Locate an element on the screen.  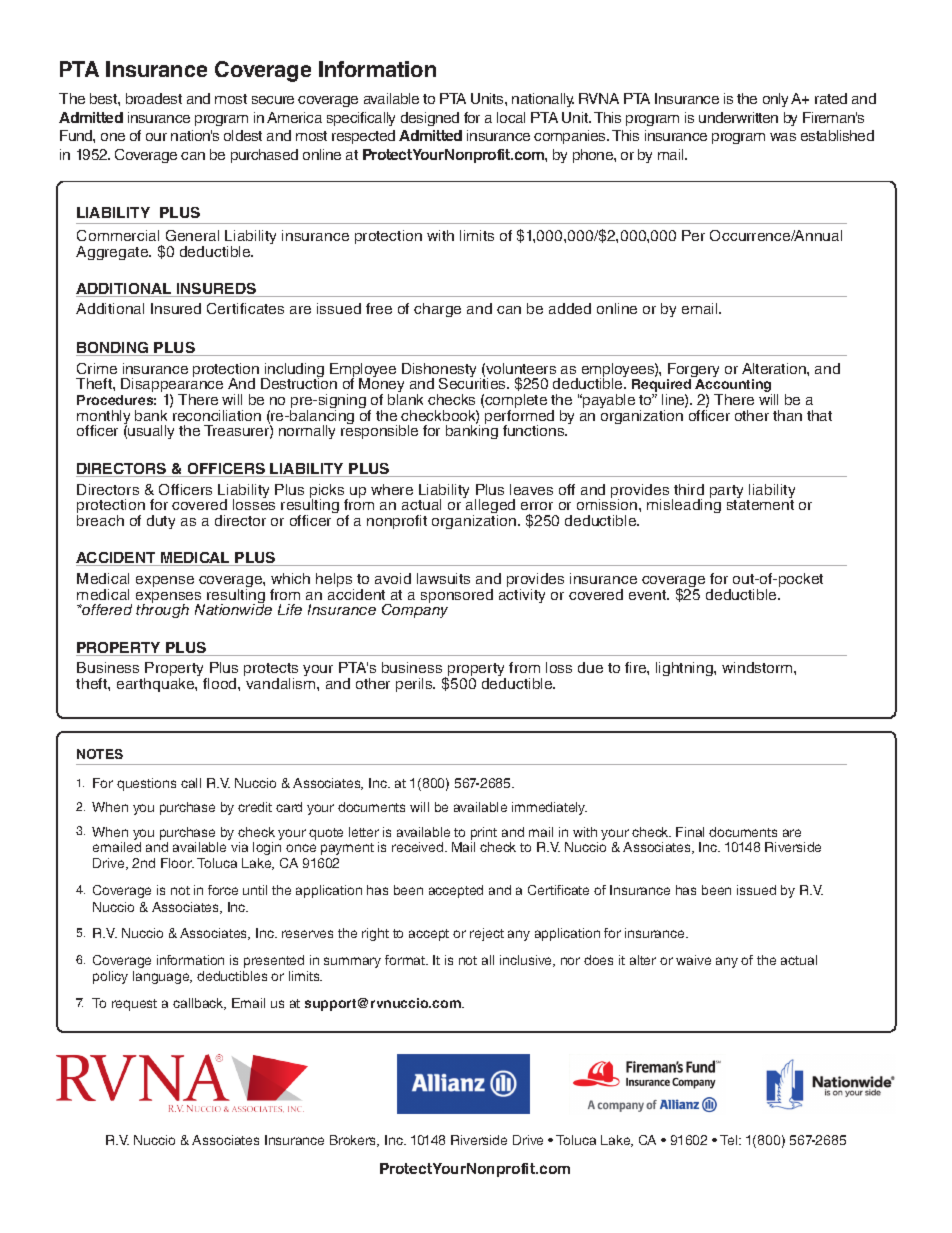
print is located at coordinates (484, 833).
